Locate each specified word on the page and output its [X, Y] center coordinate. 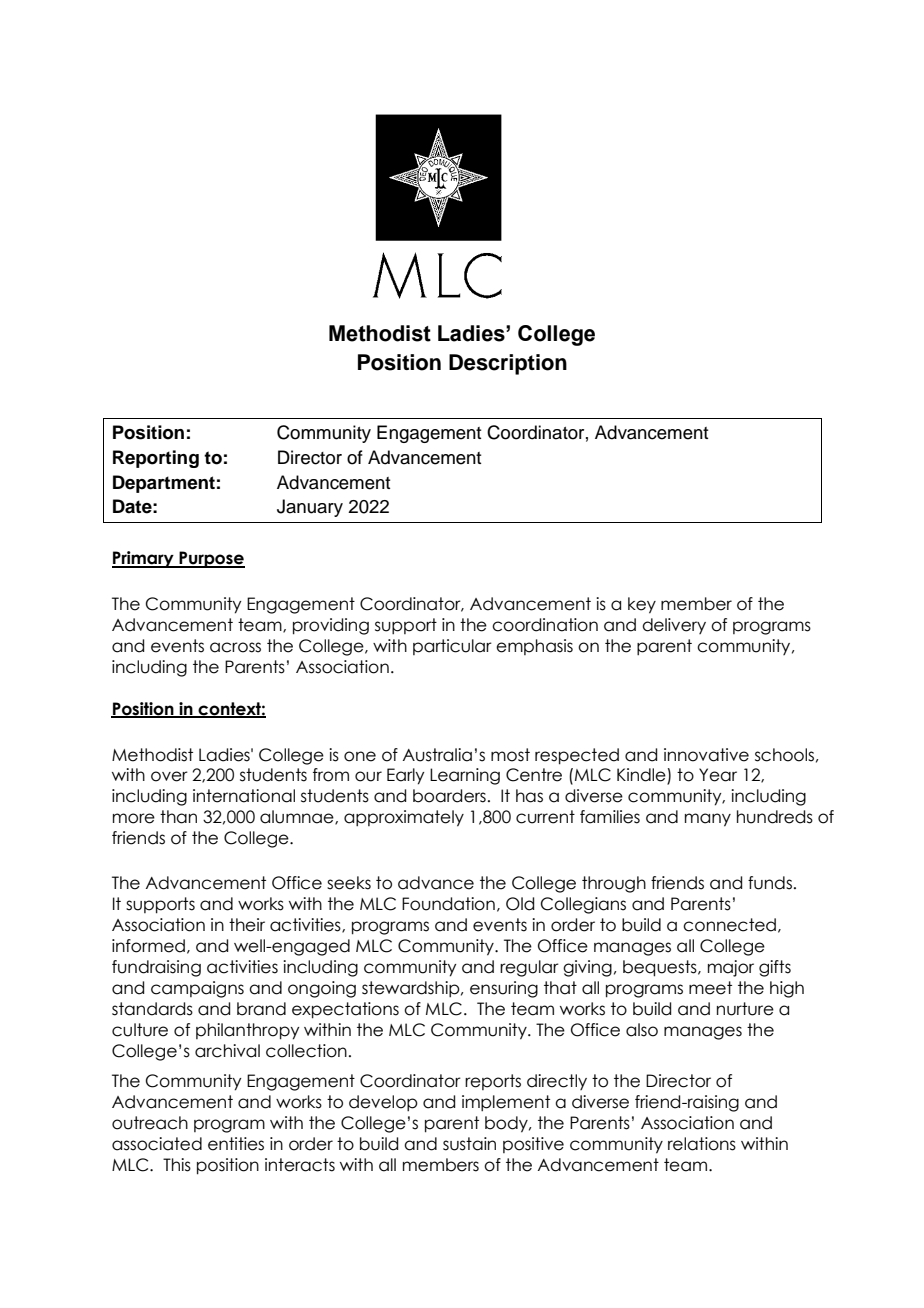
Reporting [156, 459]
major [731, 968]
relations [702, 1144]
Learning [465, 776]
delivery [674, 626]
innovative [706, 755]
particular [452, 647]
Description [508, 364]
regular [529, 968]
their [247, 925]
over [169, 776]
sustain [469, 1144]
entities [236, 1144]
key [642, 605]
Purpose [211, 559]
